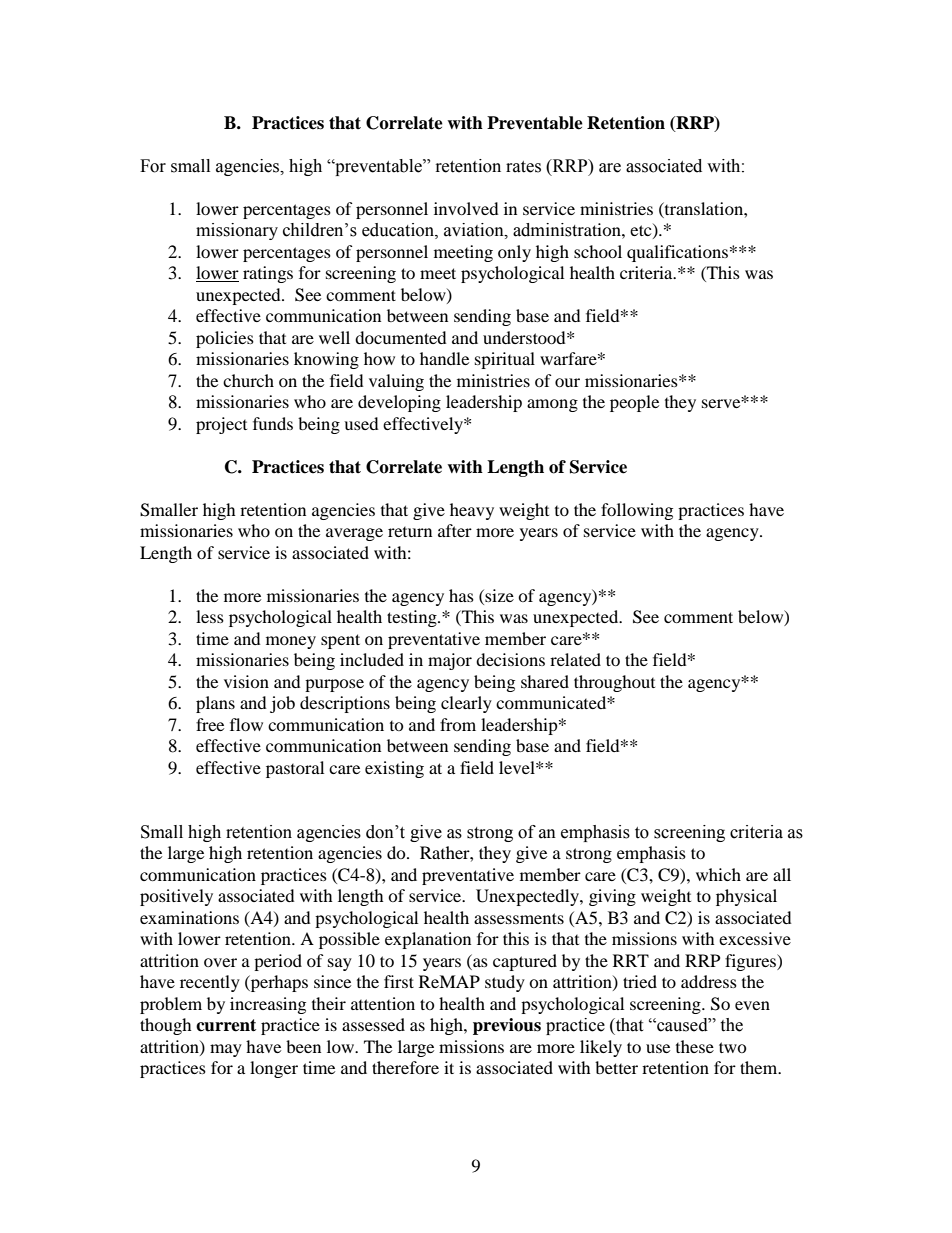  I want to click on which, so click(718, 874).
